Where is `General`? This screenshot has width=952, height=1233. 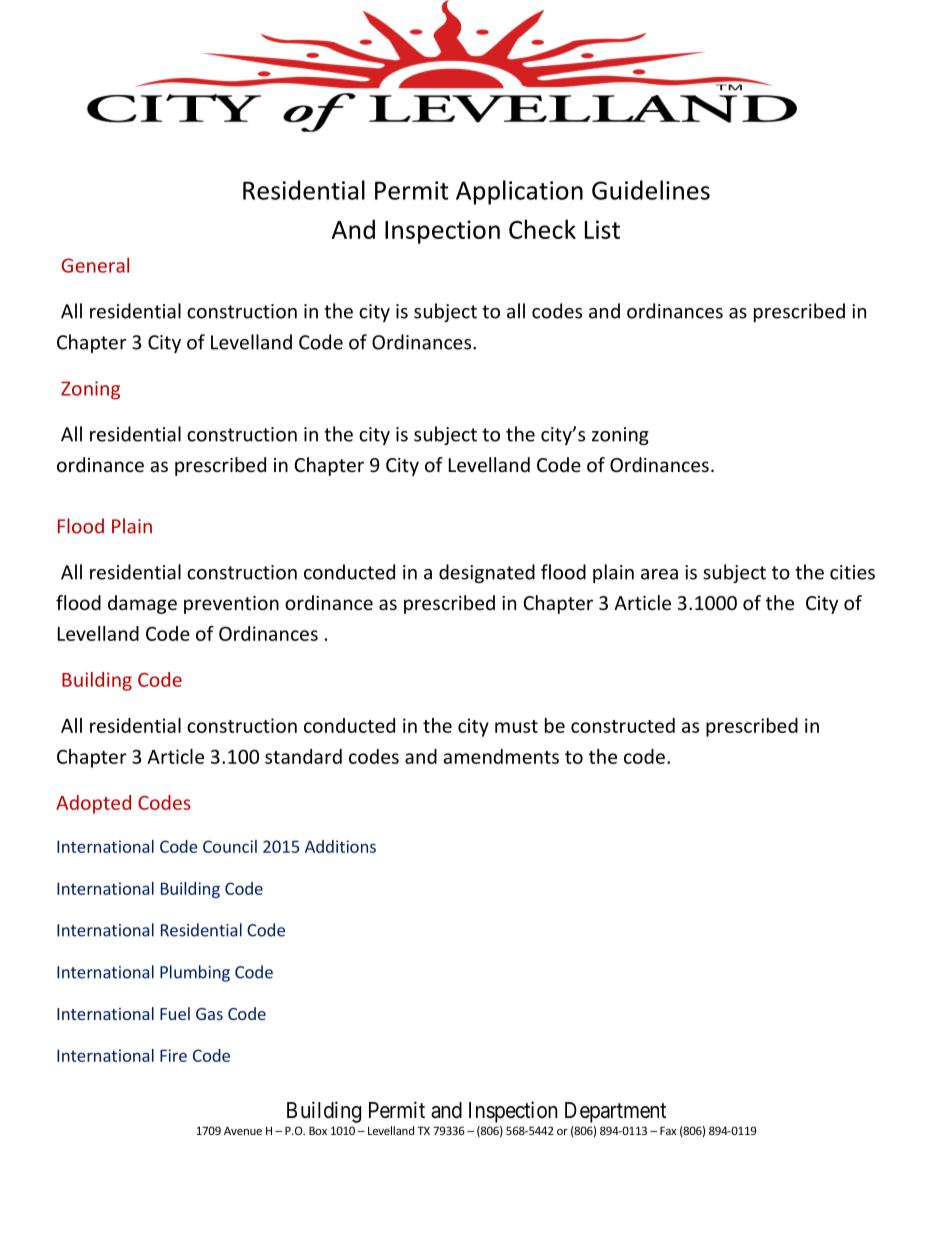
General is located at coordinates (95, 265).
